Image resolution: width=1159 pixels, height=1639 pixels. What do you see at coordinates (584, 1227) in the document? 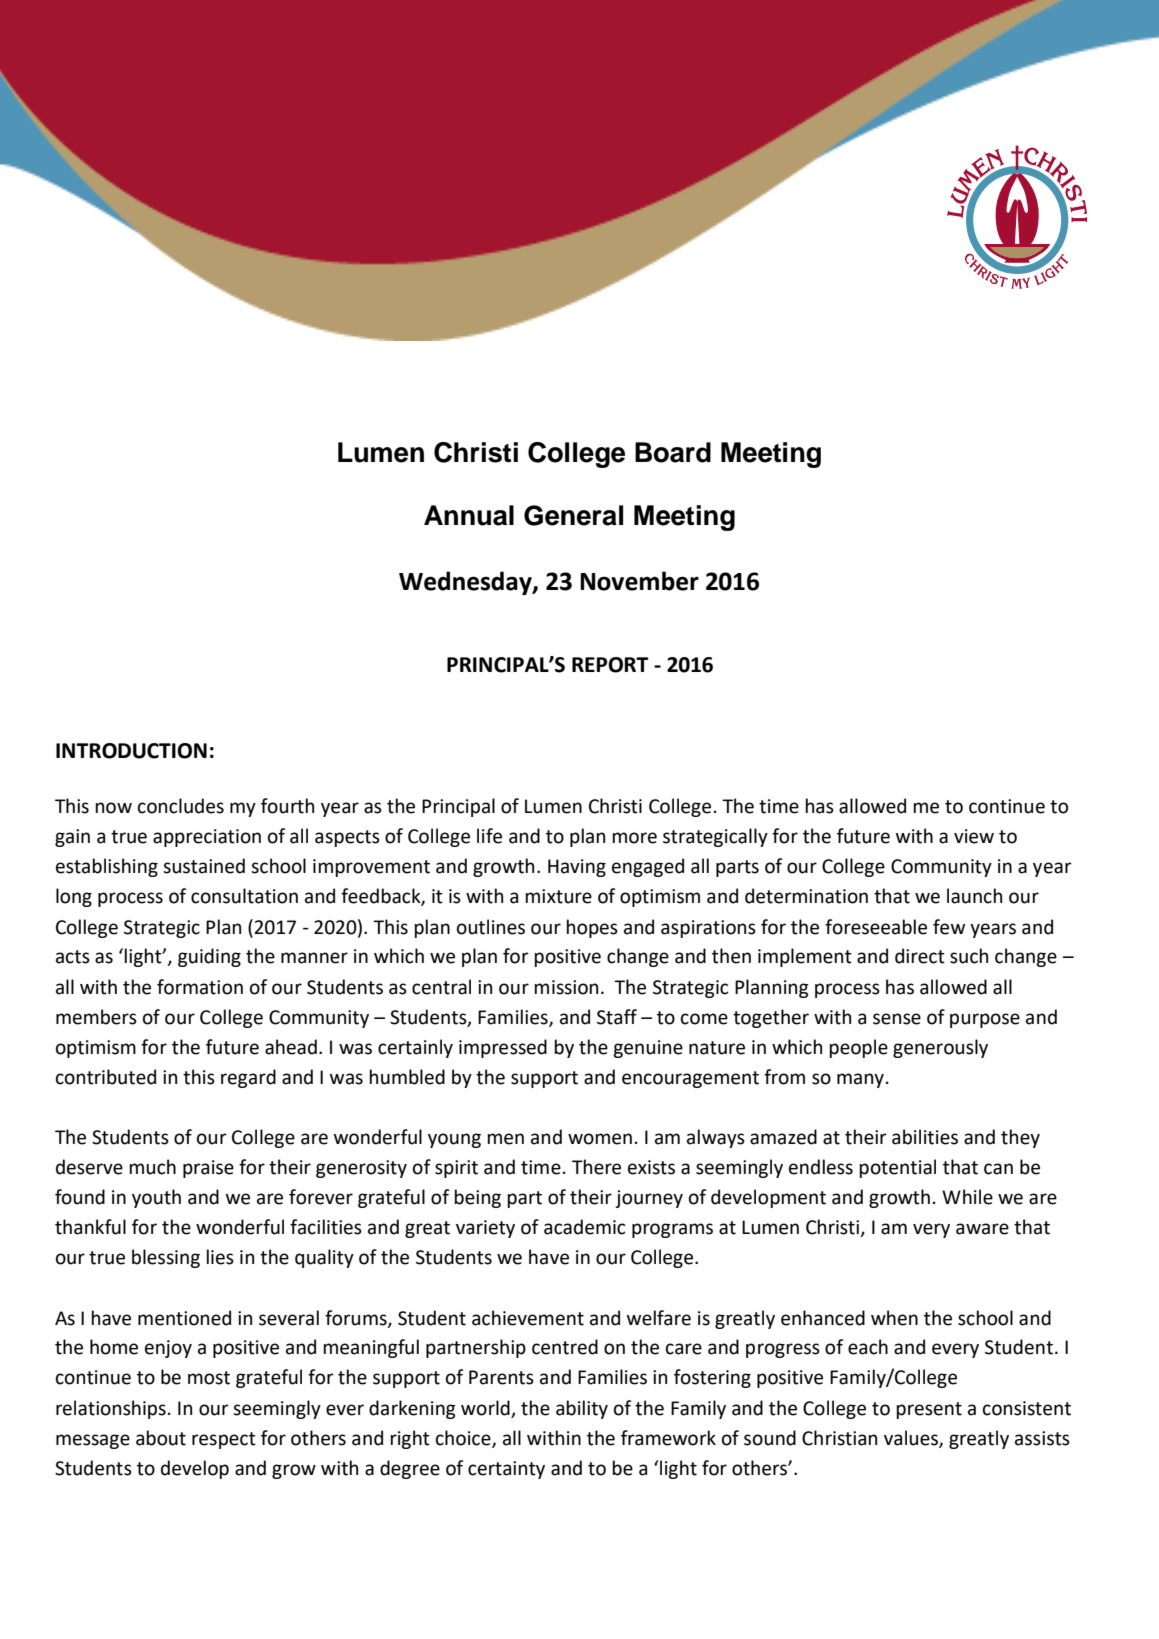
I see `academic` at bounding box center [584, 1227].
